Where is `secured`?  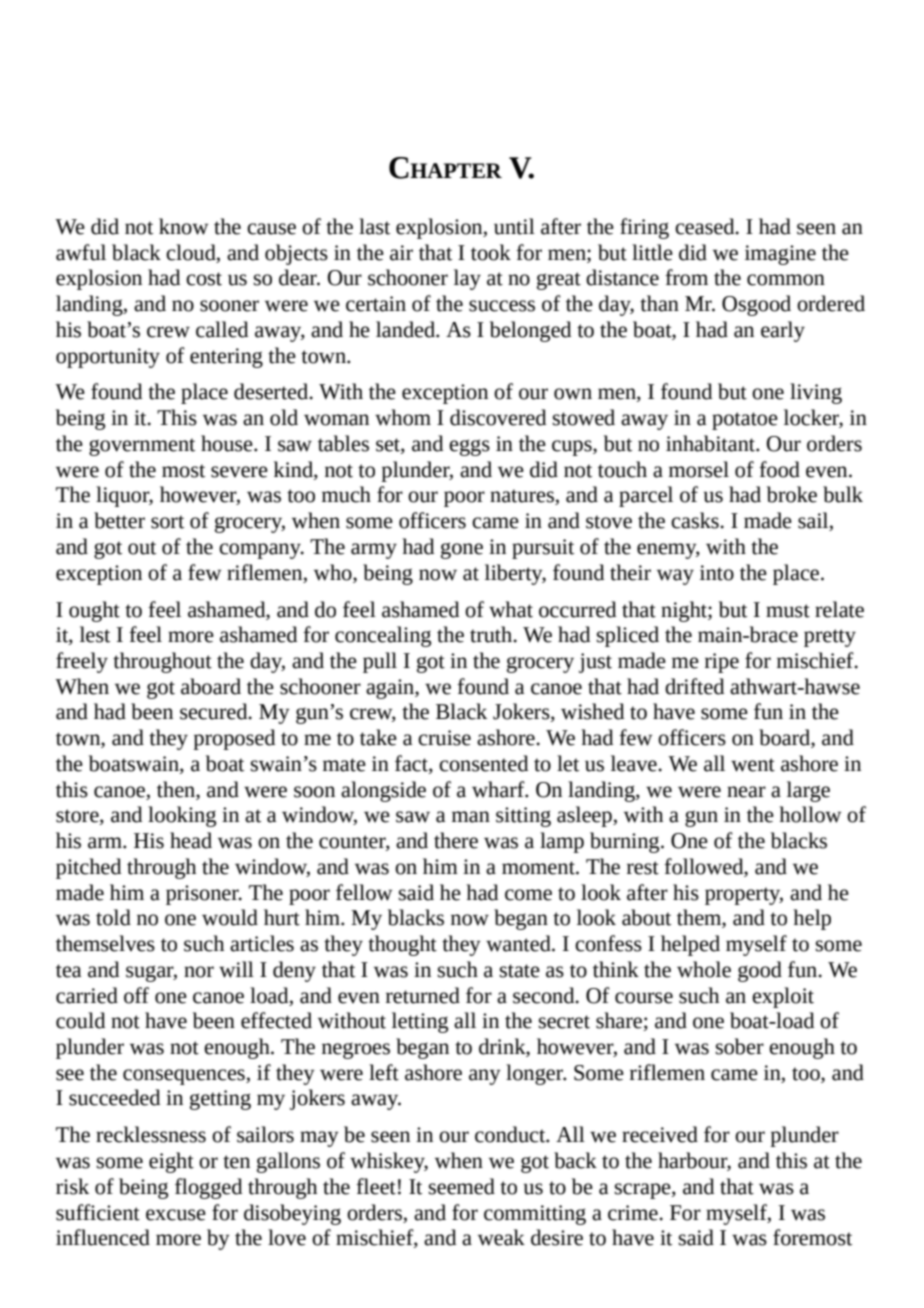 secured is located at coordinates (215, 711).
